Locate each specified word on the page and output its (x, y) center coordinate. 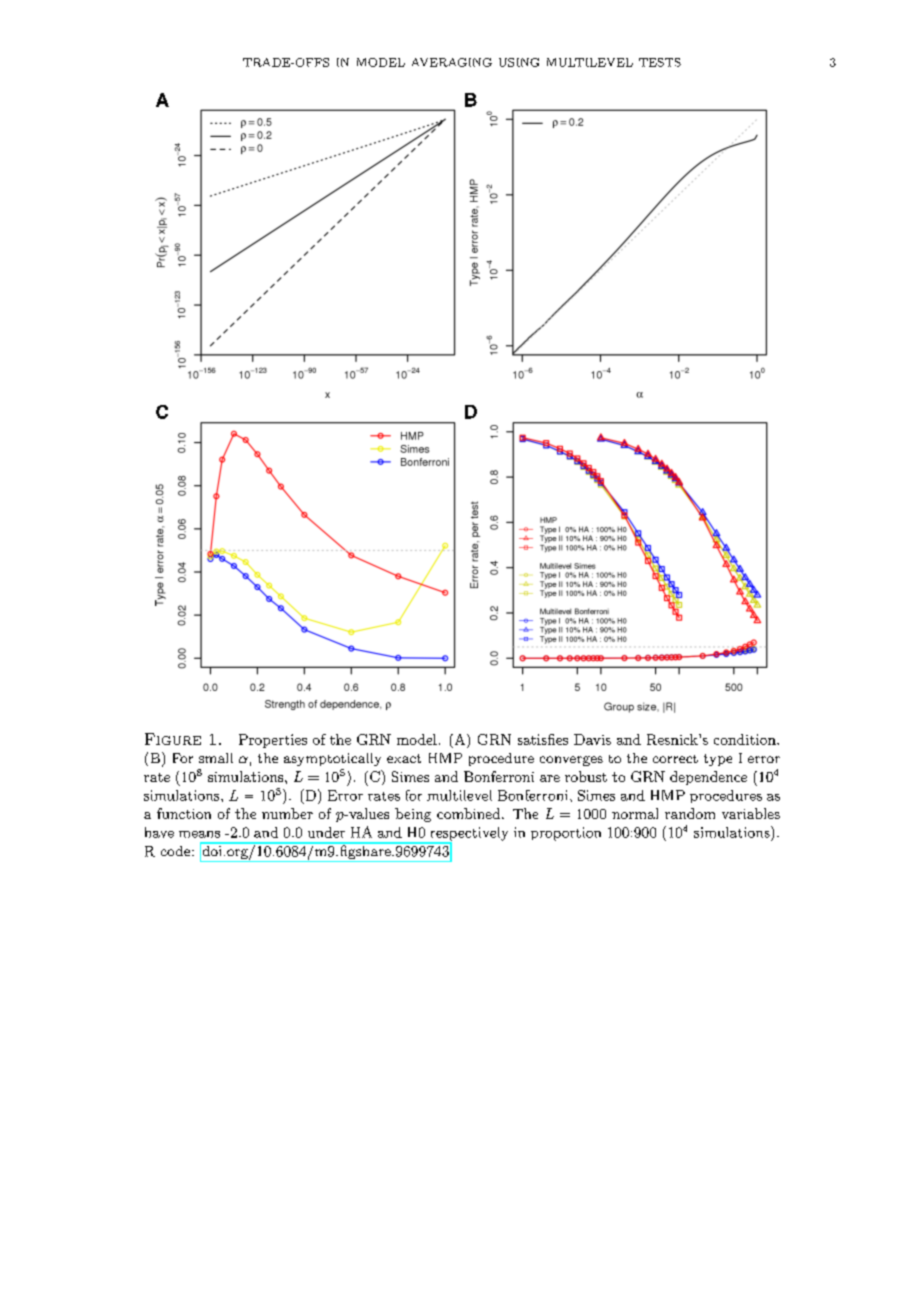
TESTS (660, 62)
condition (746, 739)
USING (519, 62)
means (199, 834)
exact (404, 758)
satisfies (543, 739)
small (216, 758)
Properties (273, 741)
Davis (592, 739)
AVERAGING (452, 62)
